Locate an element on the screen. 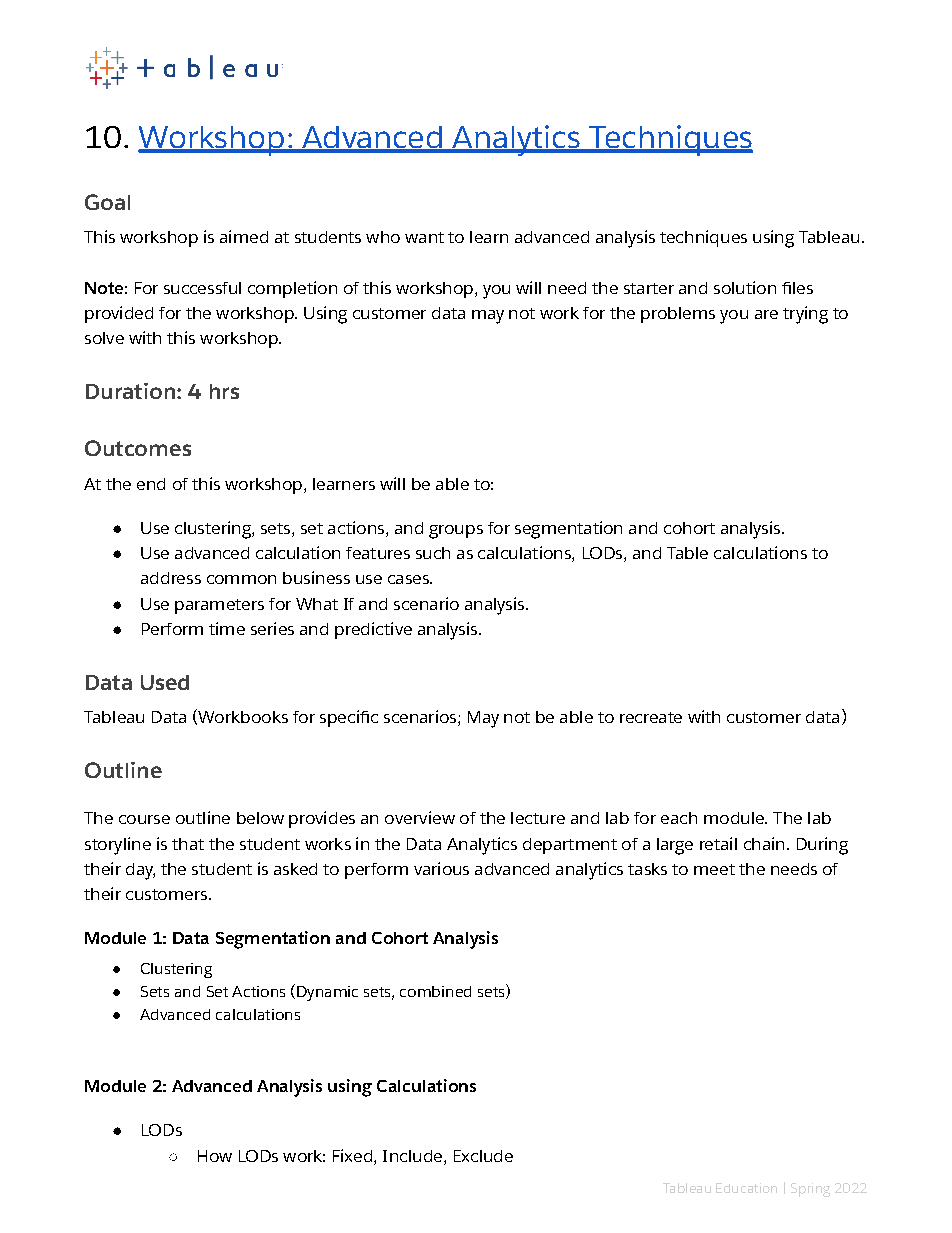 The width and height of the screenshot is (952, 1233). How is located at coordinates (215, 1156).
